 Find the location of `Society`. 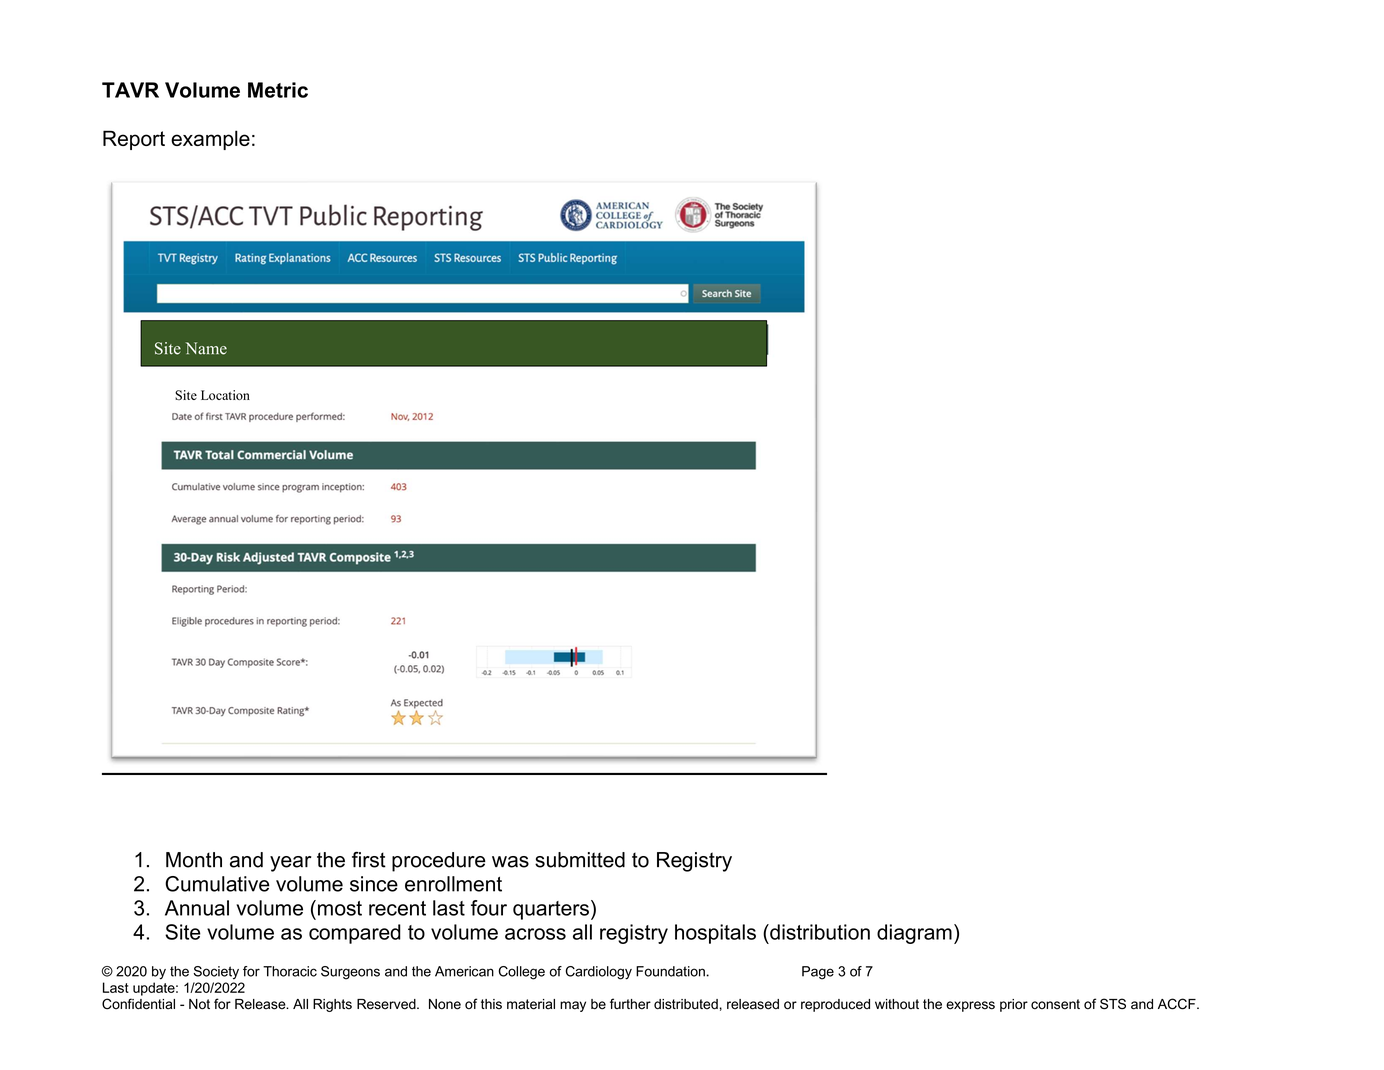

Society is located at coordinates (216, 973).
